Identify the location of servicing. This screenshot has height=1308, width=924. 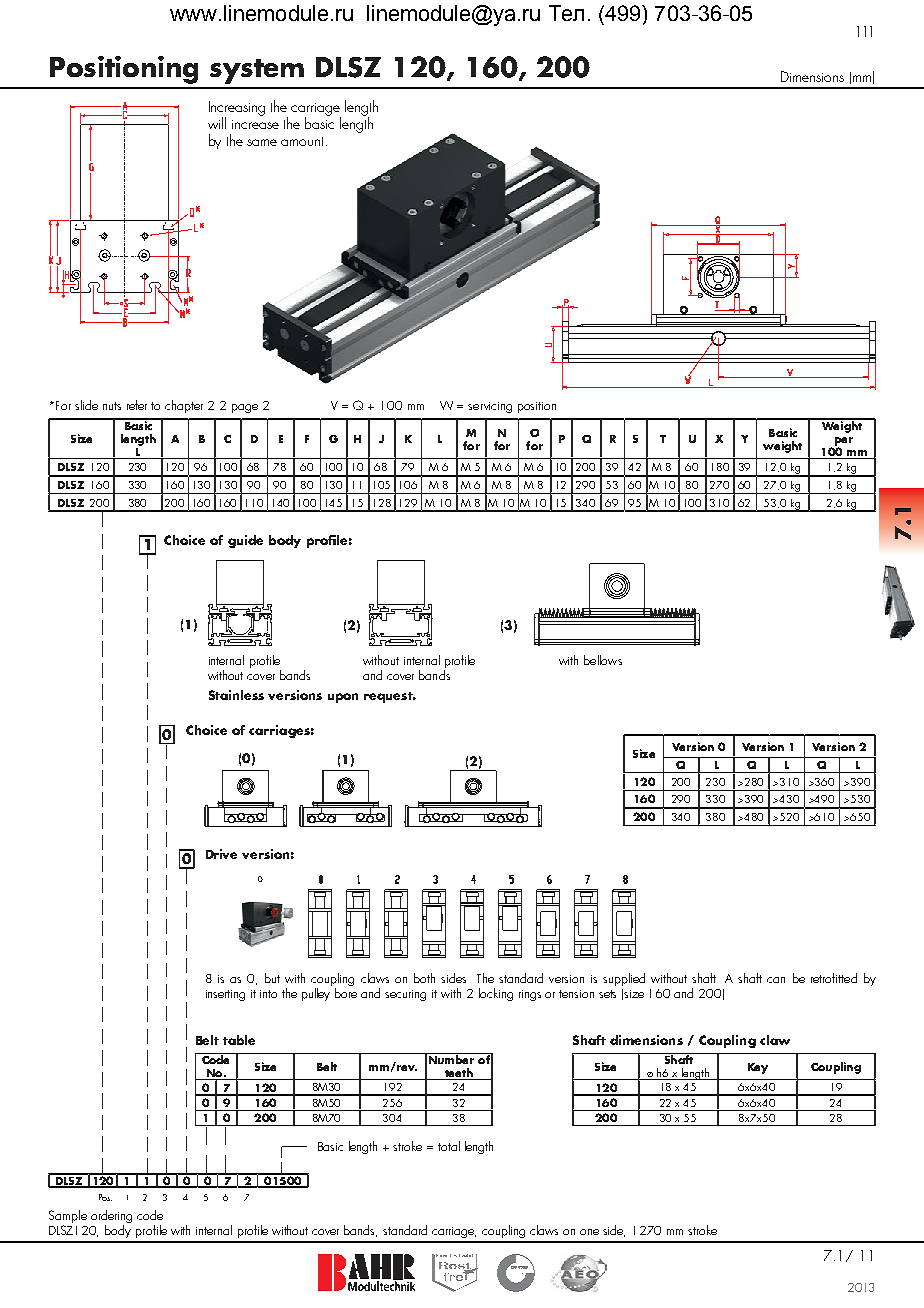
(490, 407).
